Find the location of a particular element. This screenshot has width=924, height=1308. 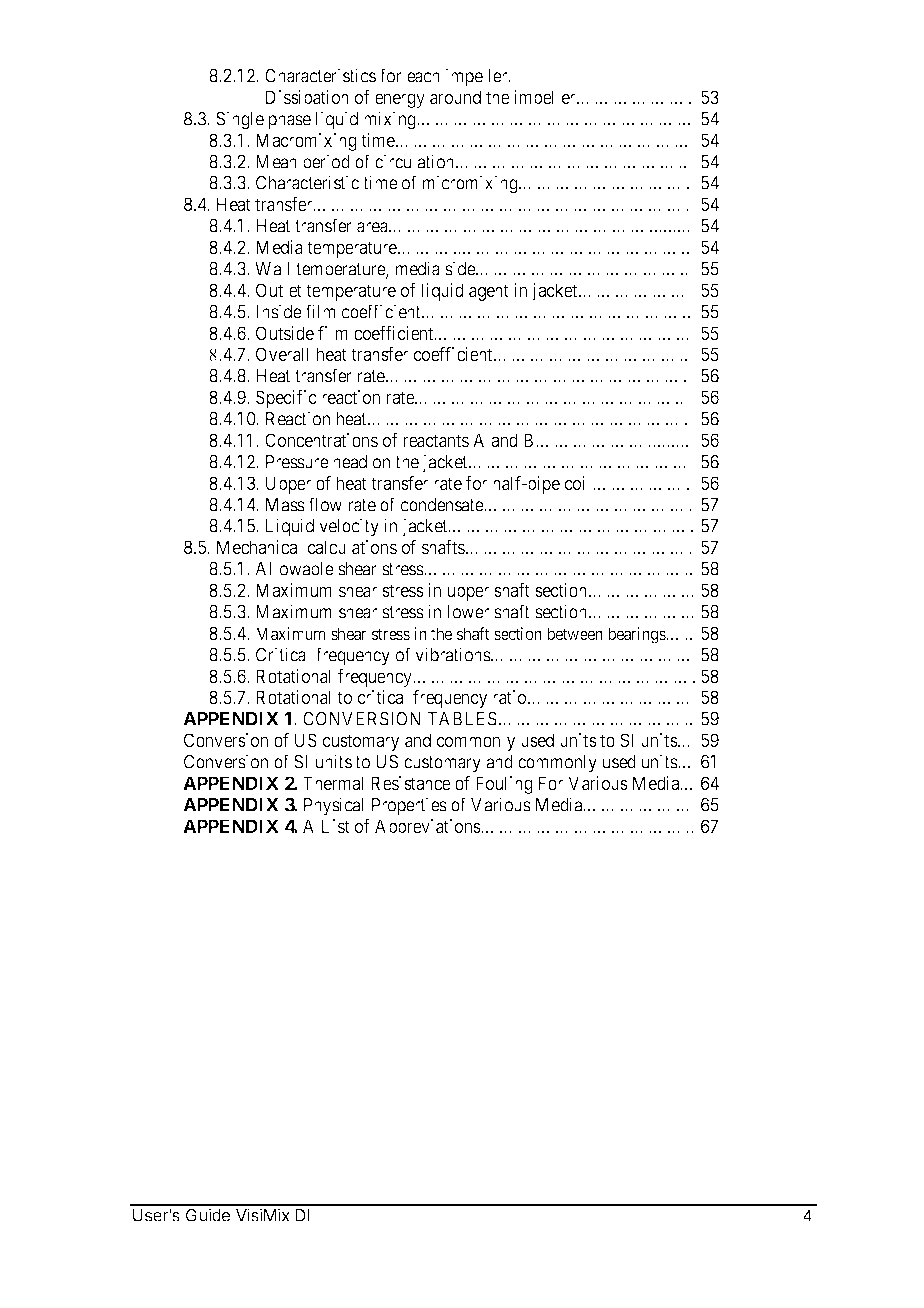

Single is located at coordinates (240, 120).
